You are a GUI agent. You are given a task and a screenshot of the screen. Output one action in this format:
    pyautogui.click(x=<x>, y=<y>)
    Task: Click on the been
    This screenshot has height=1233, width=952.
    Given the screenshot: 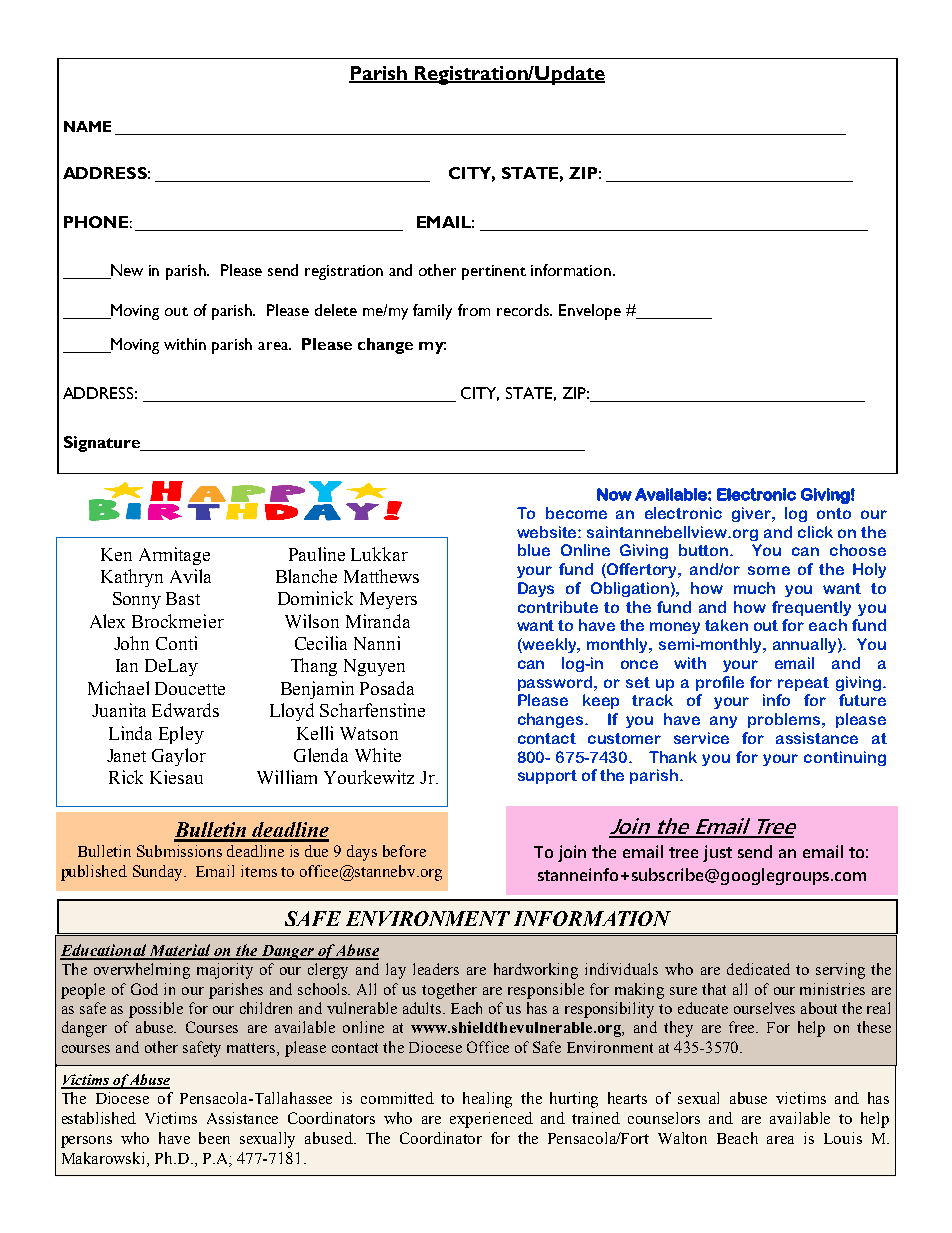 What is the action you would take?
    pyautogui.click(x=214, y=1138)
